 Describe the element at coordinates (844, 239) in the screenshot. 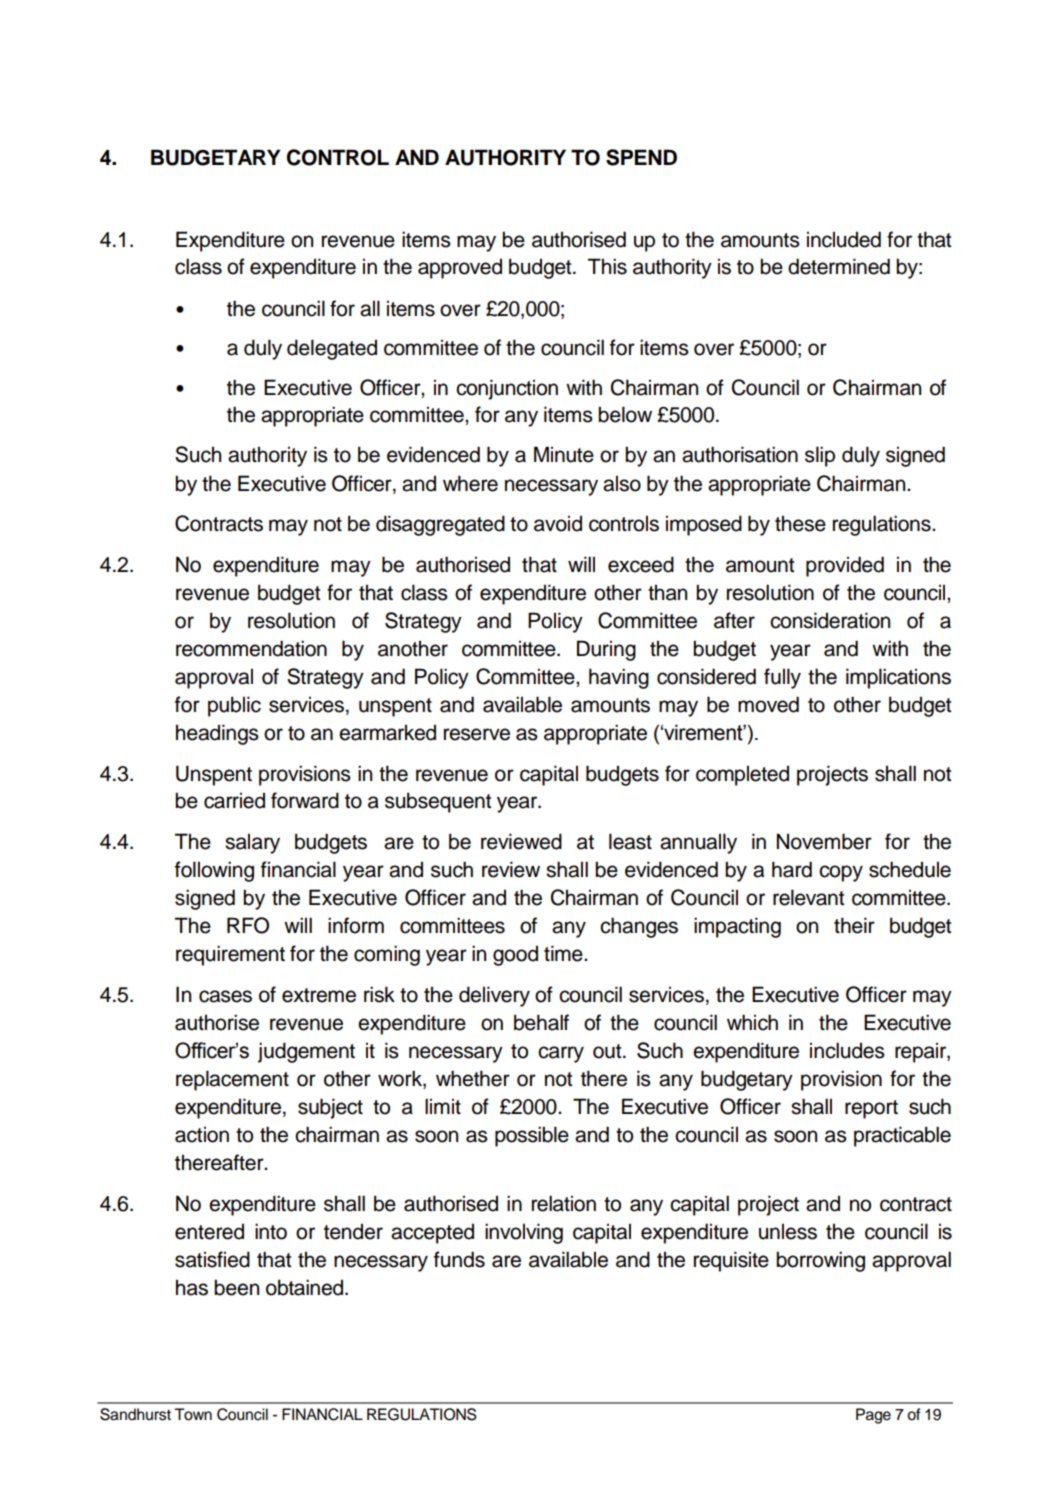

I see `included` at that location.
